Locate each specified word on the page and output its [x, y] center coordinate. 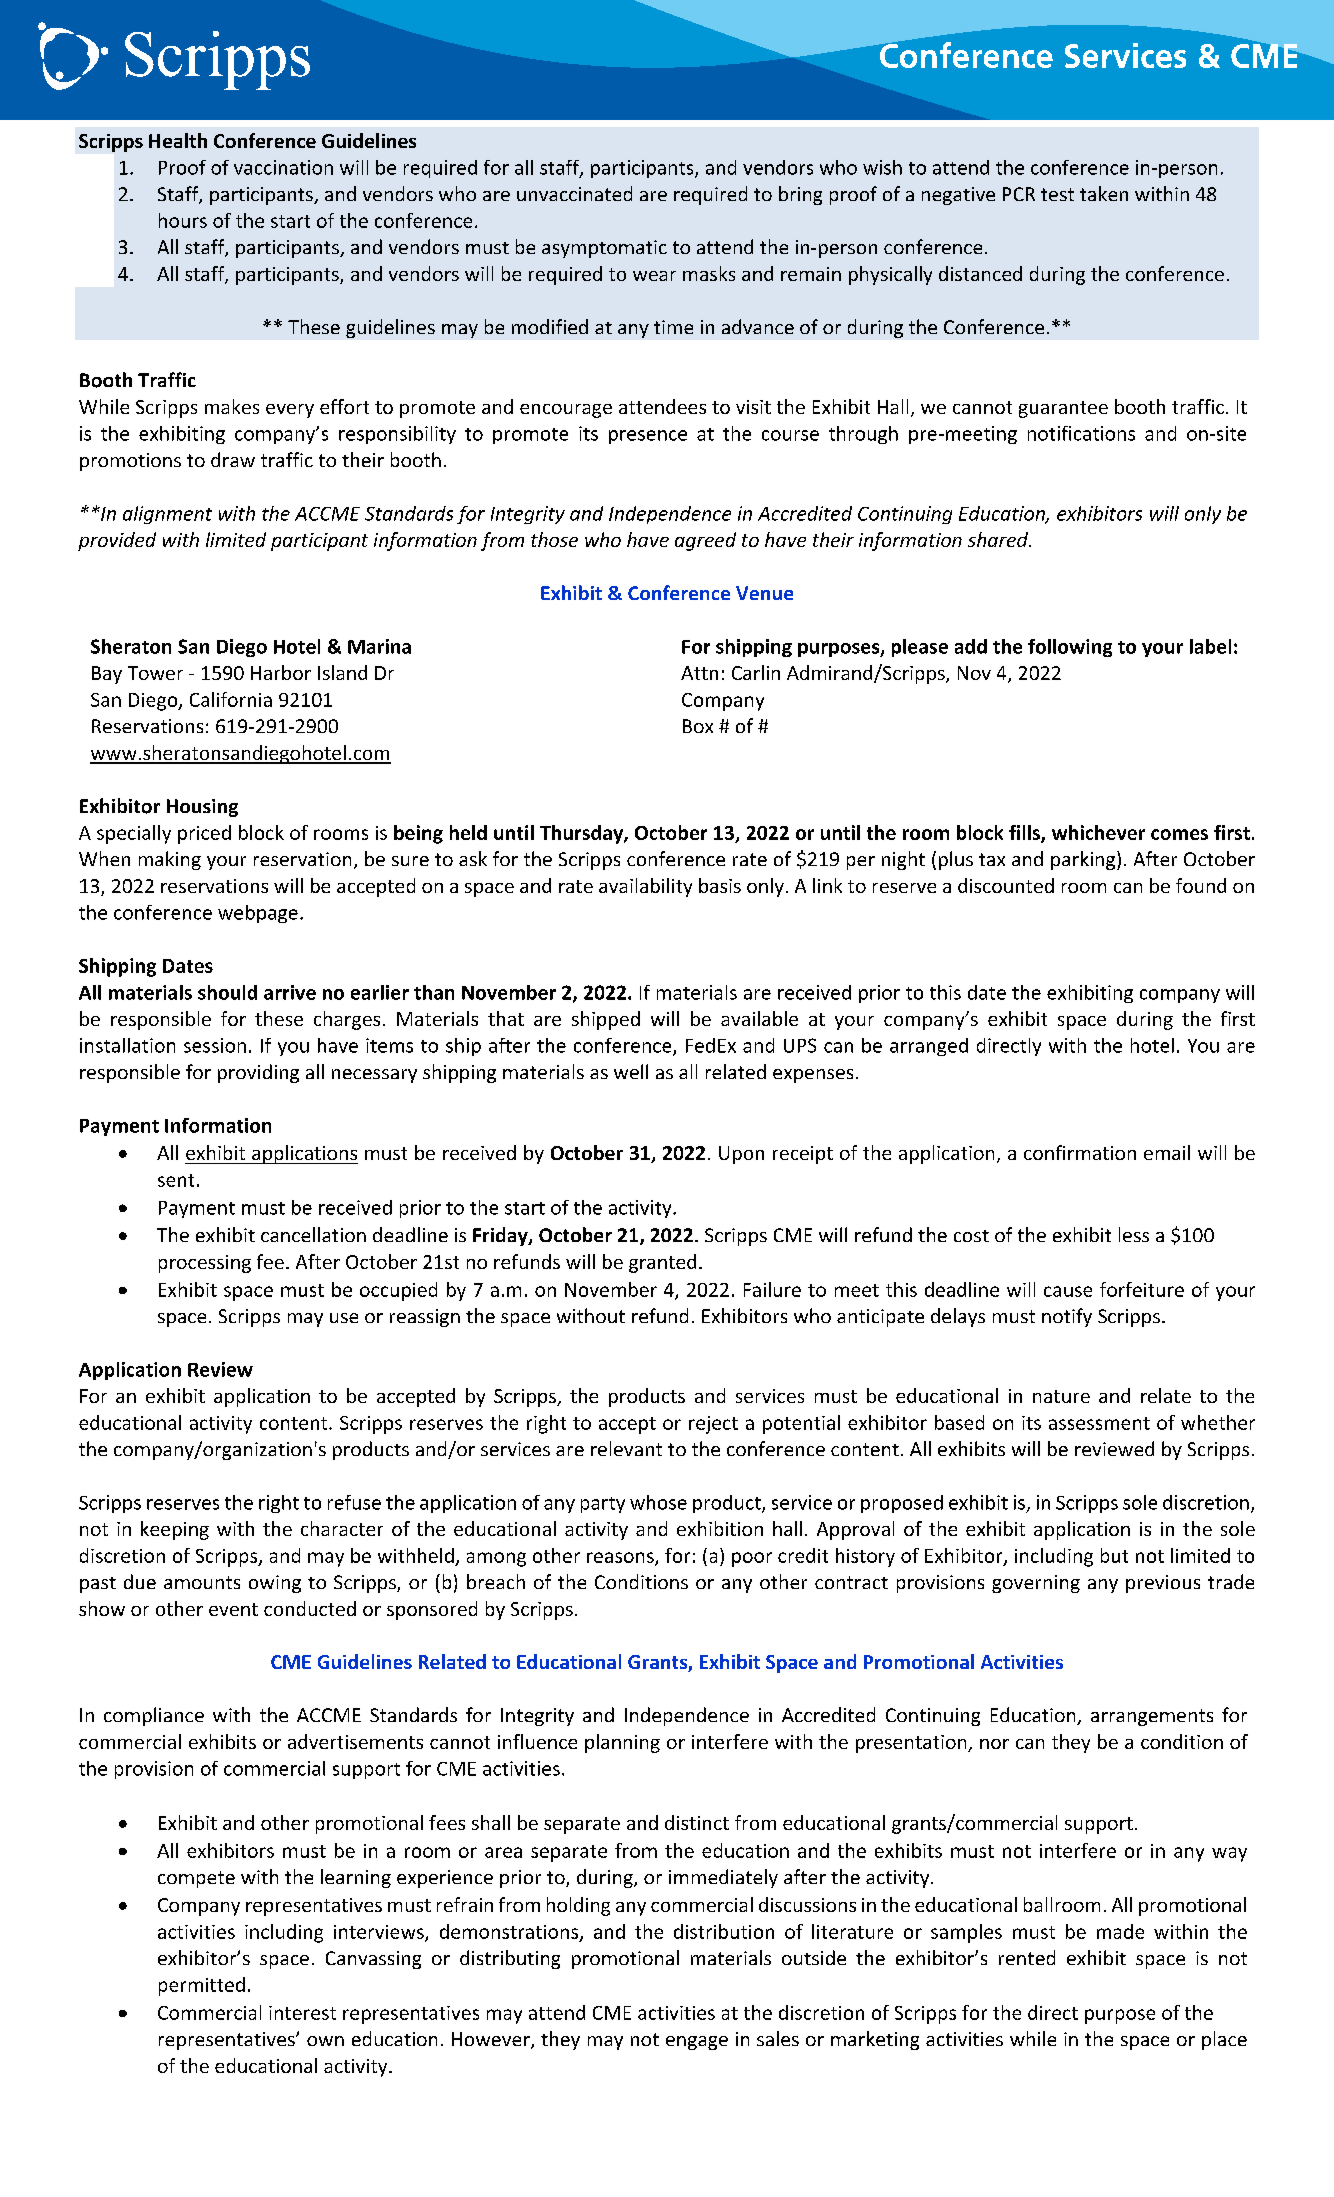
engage [697, 2043]
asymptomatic [604, 249]
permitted [202, 1986]
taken [1104, 193]
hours [183, 220]
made [1120, 1931]
